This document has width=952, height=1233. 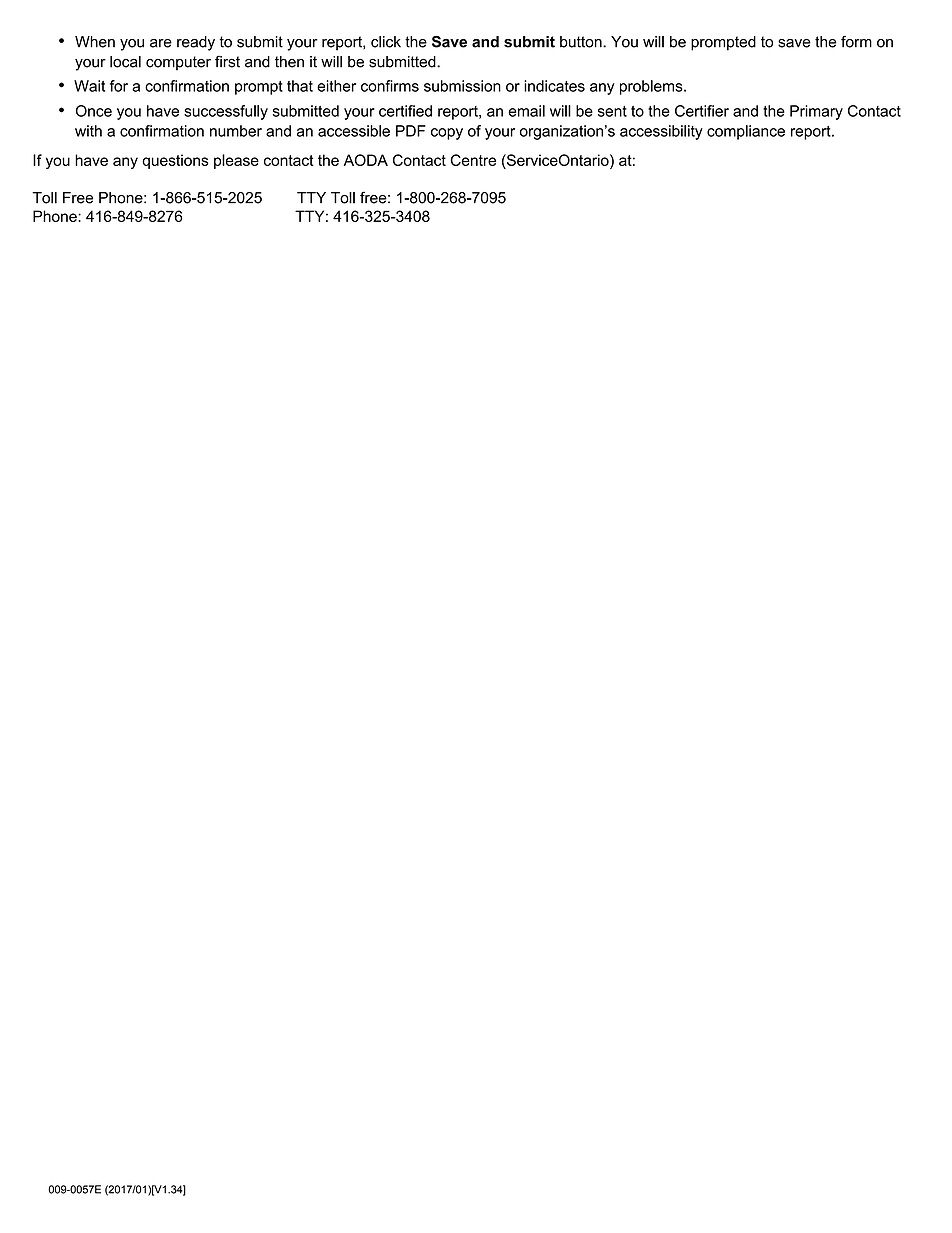 What do you see at coordinates (526, 111) in the document?
I see `email` at bounding box center [526, 111].
